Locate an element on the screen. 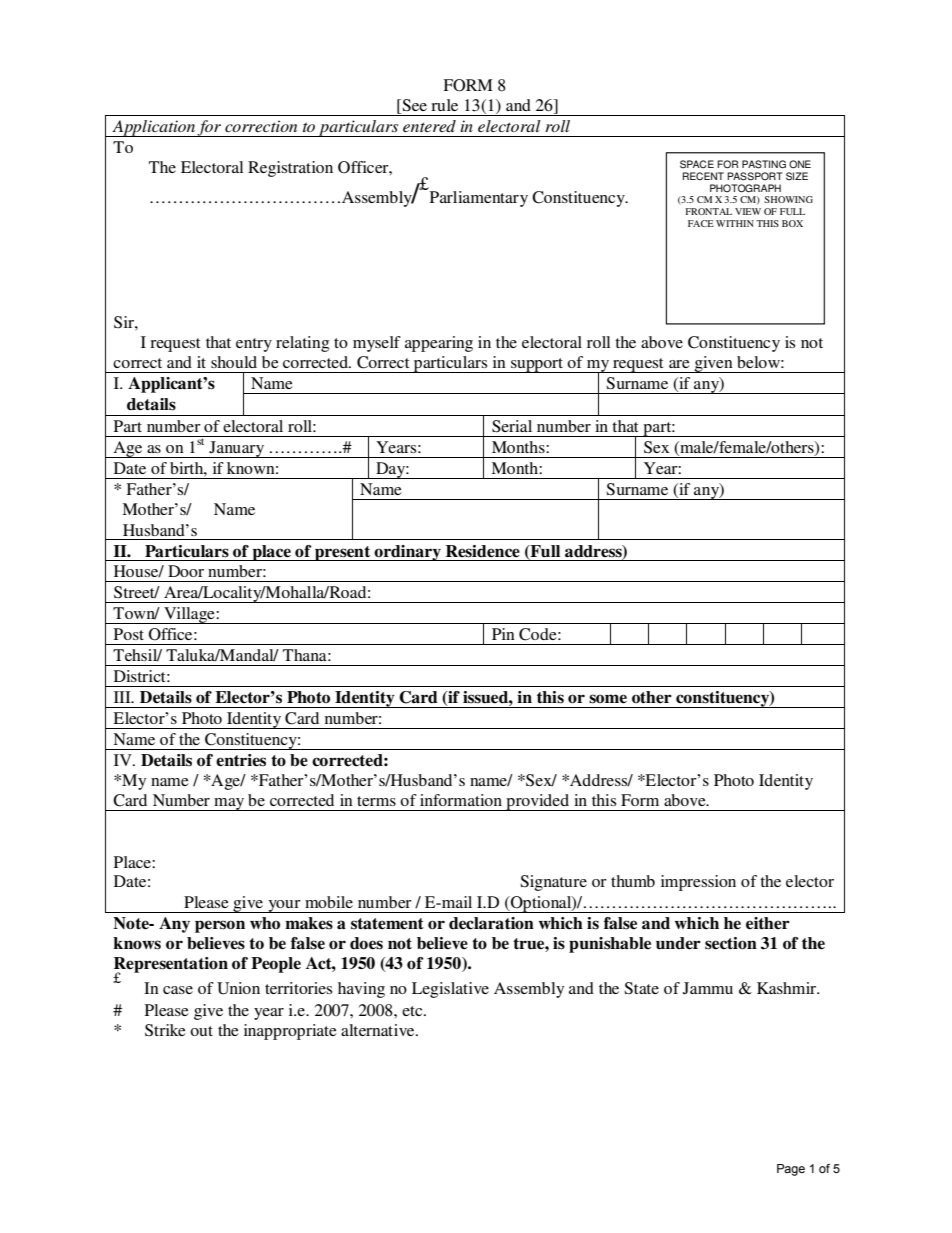  out is located at coordinates (201, 1031).
